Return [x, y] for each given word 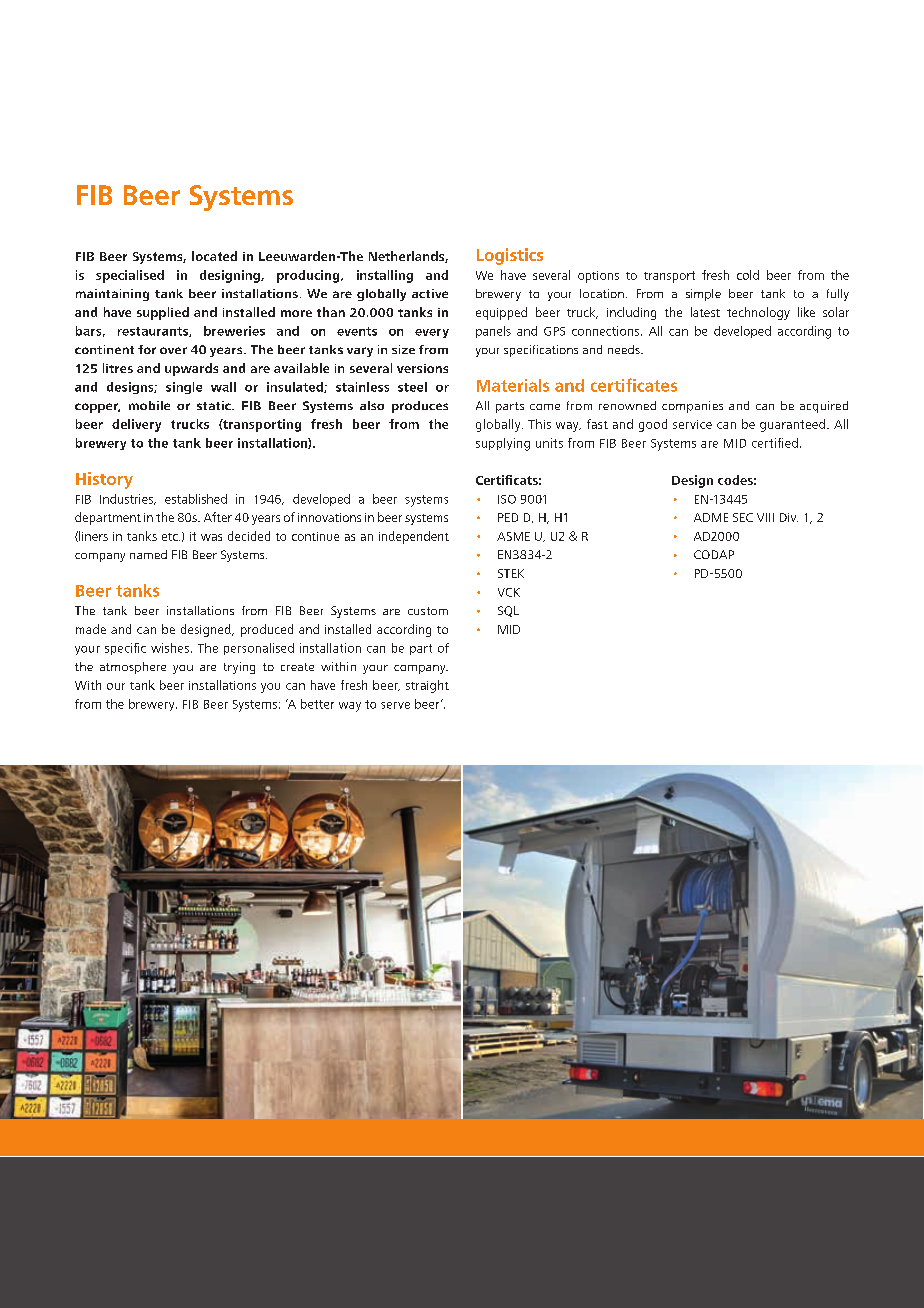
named [148, 554]
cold [748, 275]
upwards [191, 369]
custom [428, 611]
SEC [743, 517]
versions [422, 368]
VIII [765, 517]
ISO [507, 499]
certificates [634, 385]
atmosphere [133, 668]
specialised [130, 276]
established [196, 499]
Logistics [510, 256]
